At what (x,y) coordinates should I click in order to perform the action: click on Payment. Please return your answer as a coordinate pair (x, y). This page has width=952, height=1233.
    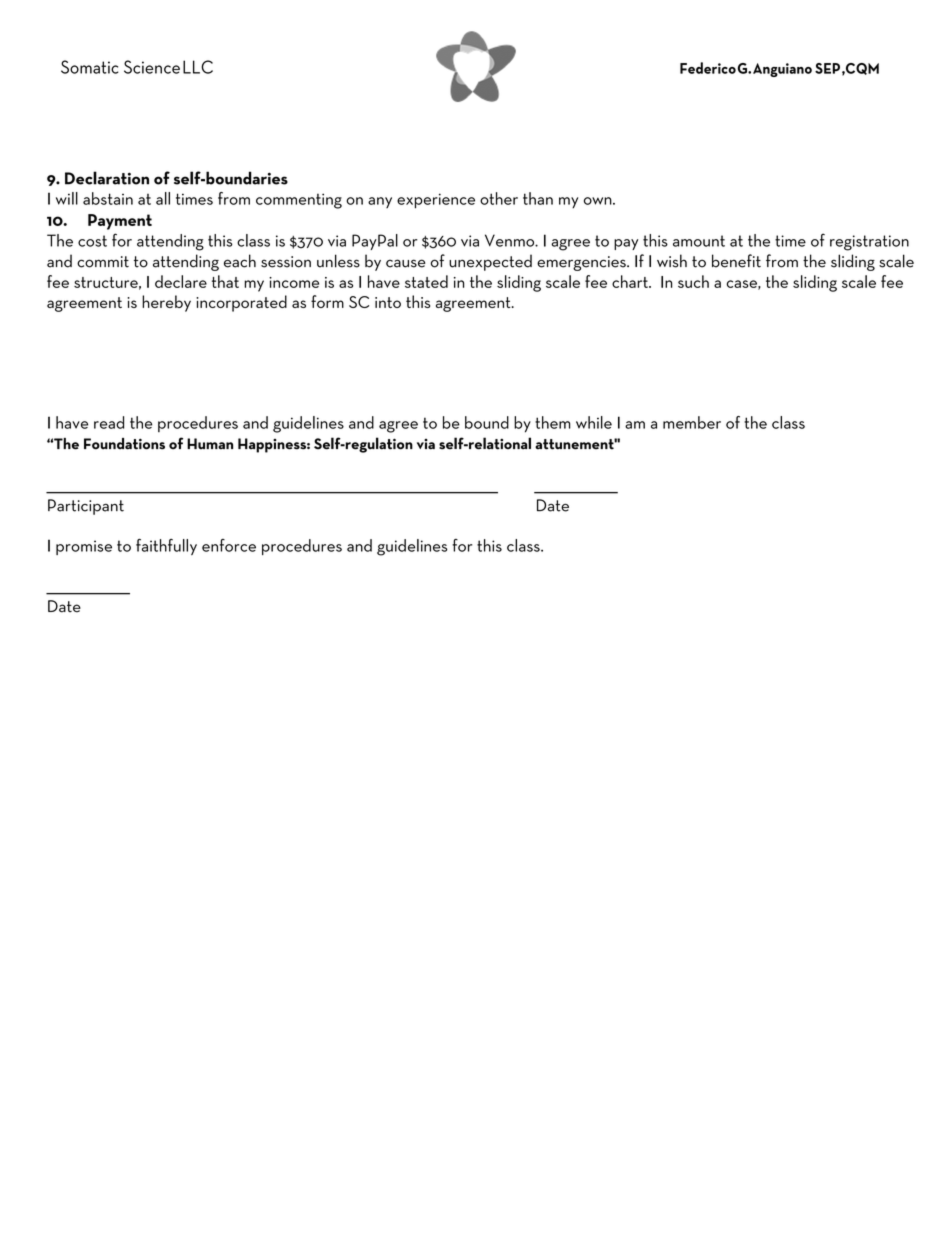
    Looking at the image, I should click on (120, 222).
